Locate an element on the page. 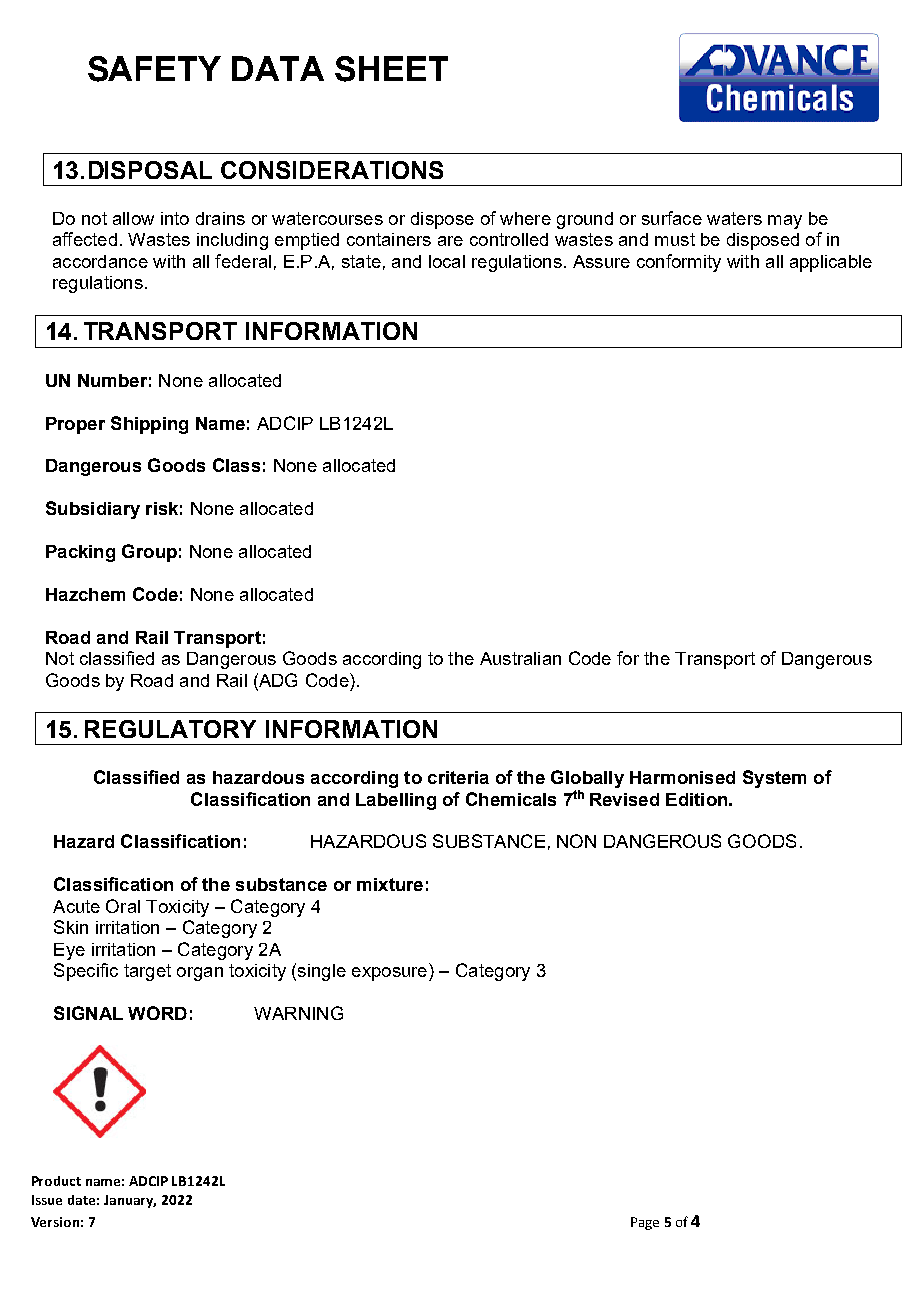  System is located at coordinates (774, 779).
